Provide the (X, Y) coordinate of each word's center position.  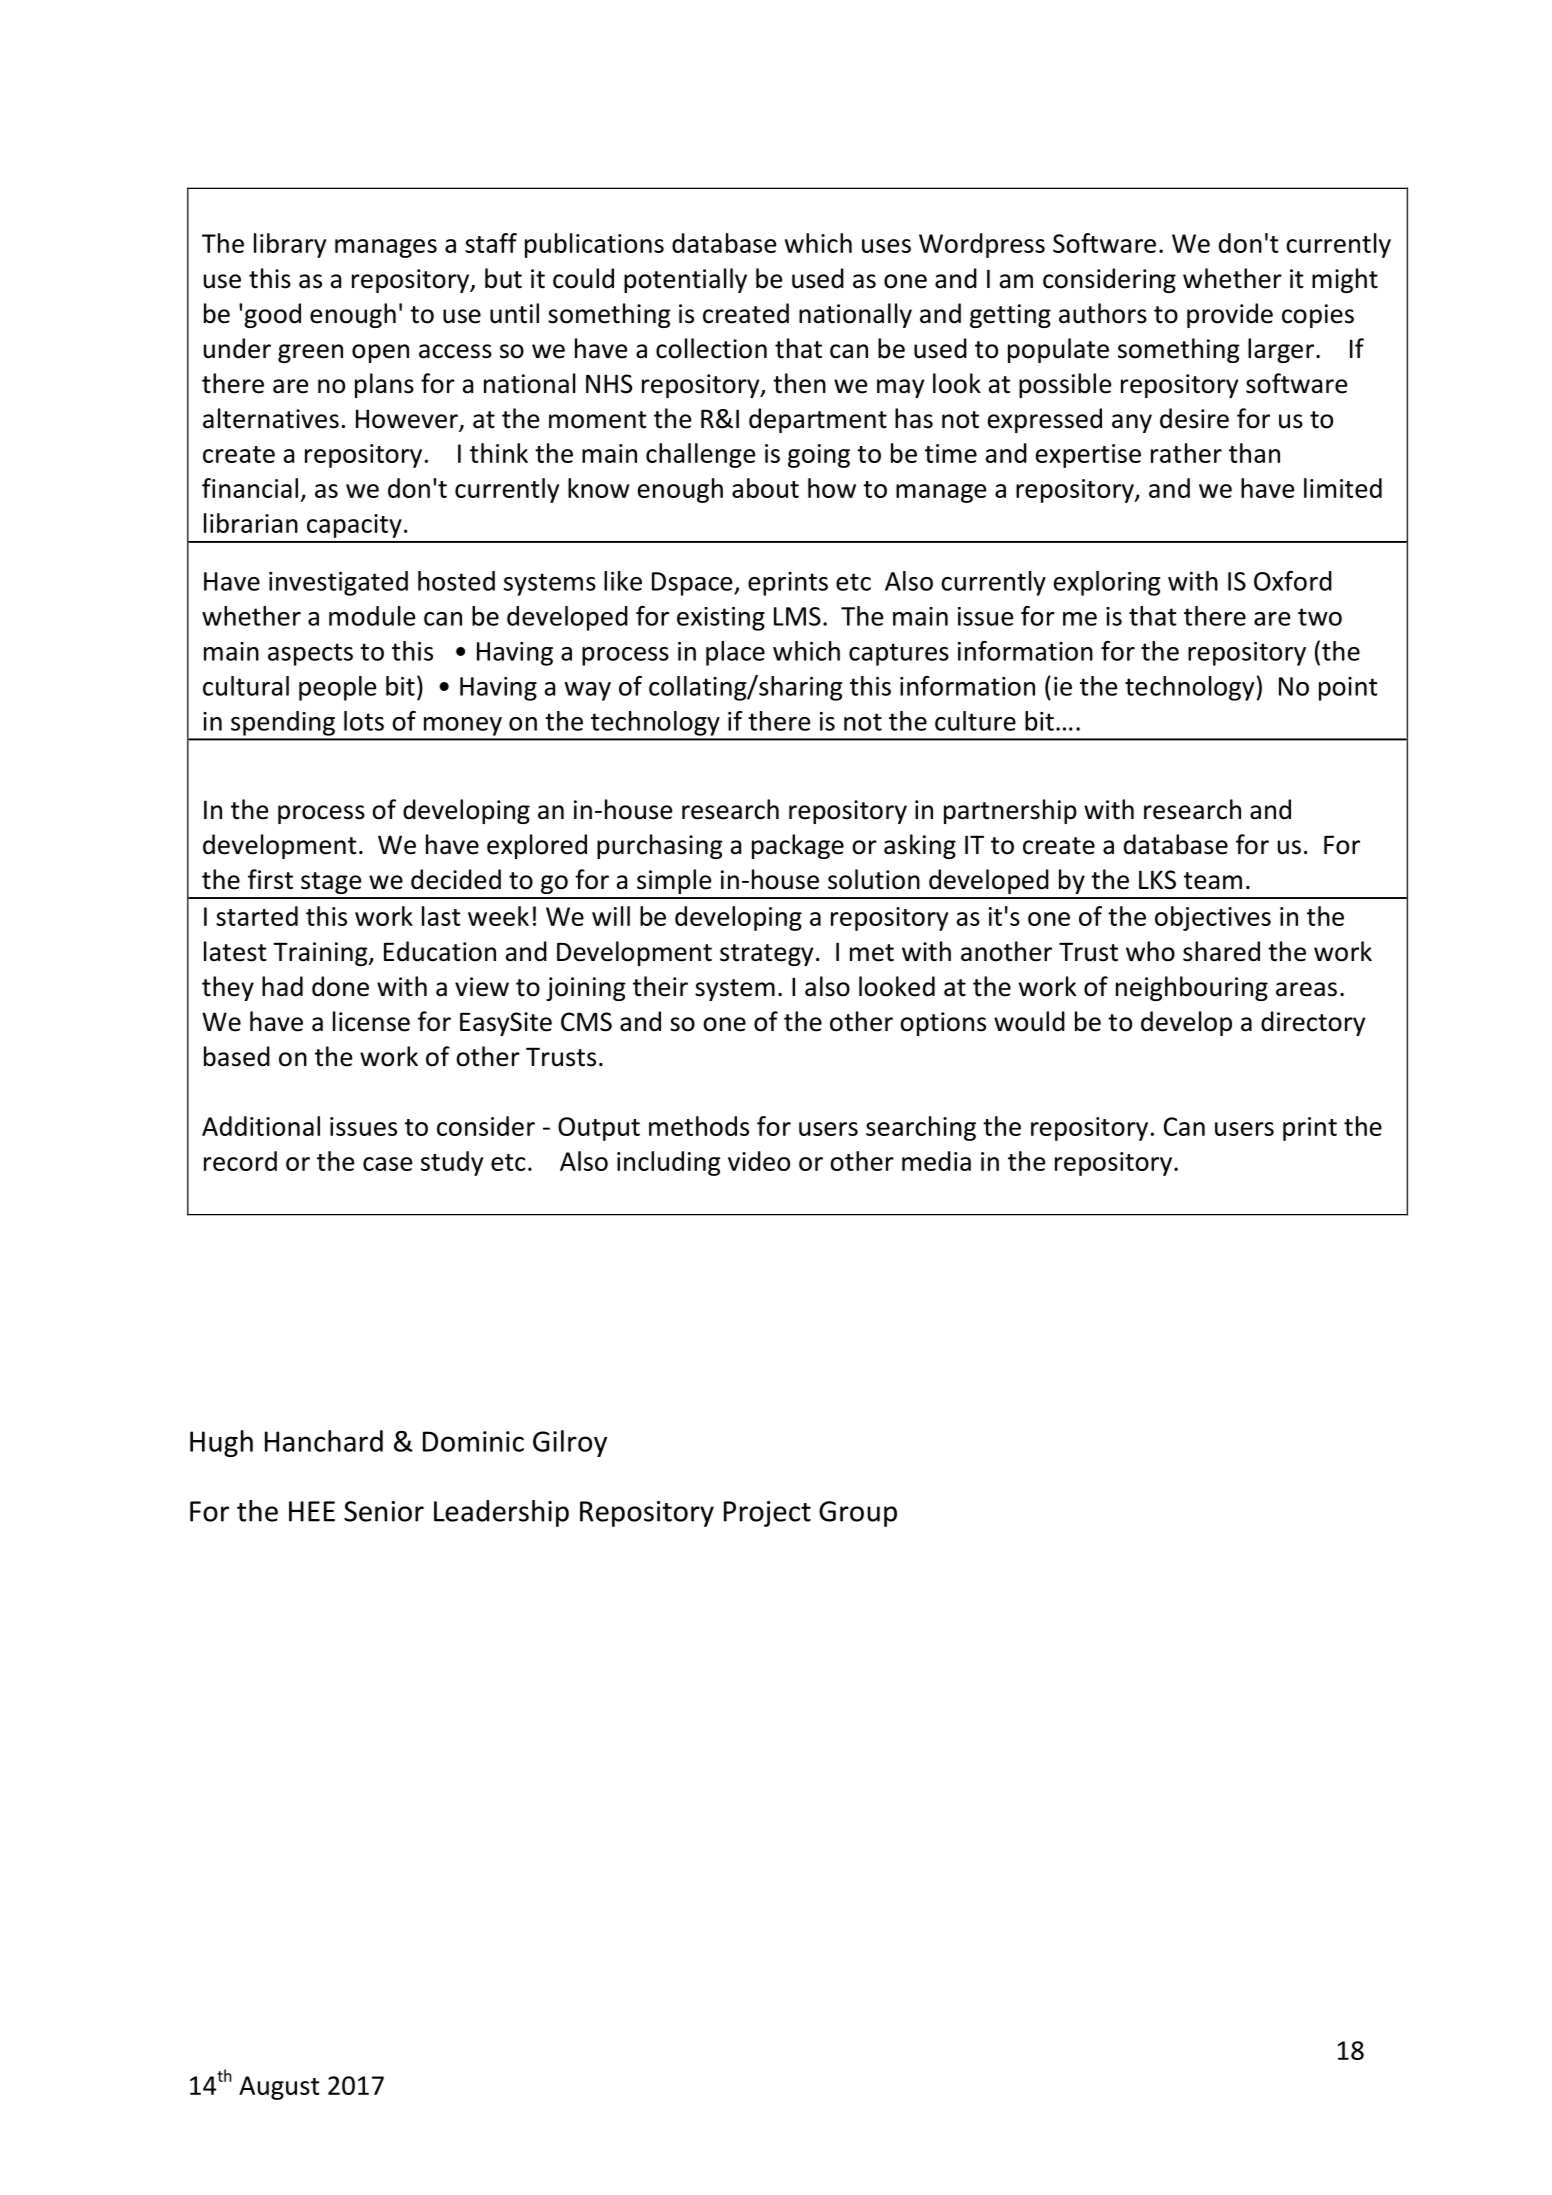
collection (711, 348)
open (380, 353)
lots (364, 721)
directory (1313, 1023)
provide (1230, 315)
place (735, 653)
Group (858, 1514)
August (279, 2088)
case (387, 1164)
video (759, 1161)
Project (767, 1514)
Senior (384, 1511)
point (1348, 689)
